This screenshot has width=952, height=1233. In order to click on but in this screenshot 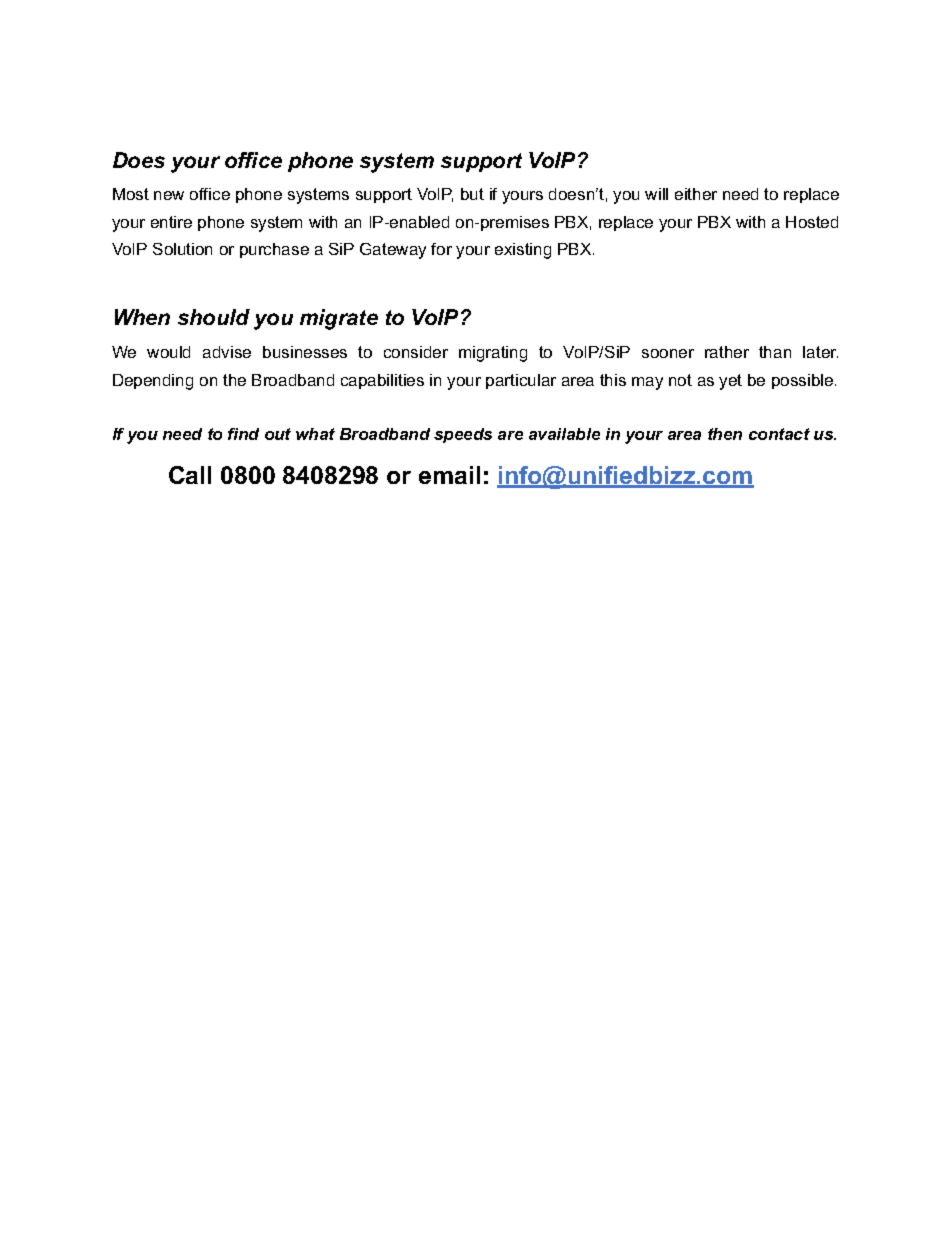, I will do `click(472, 194)`.
